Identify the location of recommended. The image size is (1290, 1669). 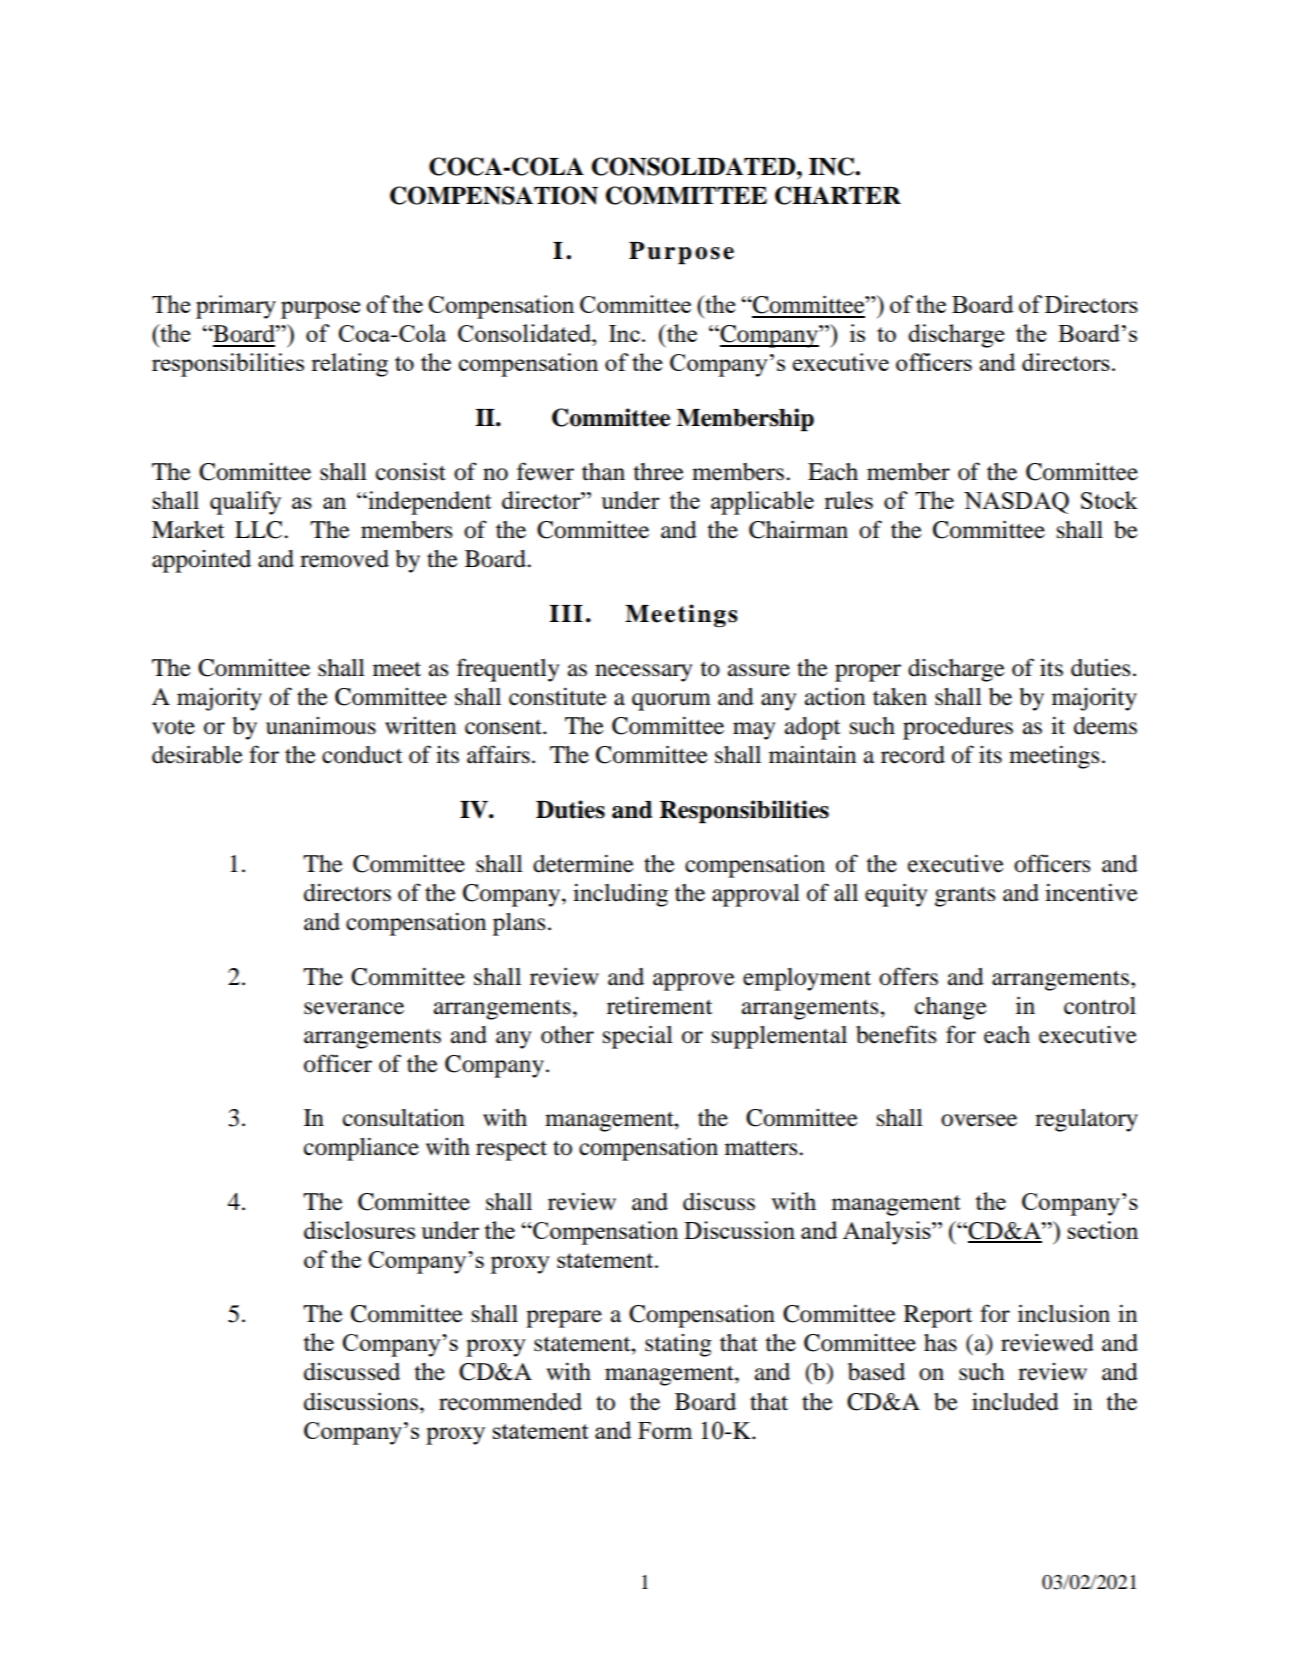
(510, 1402).
